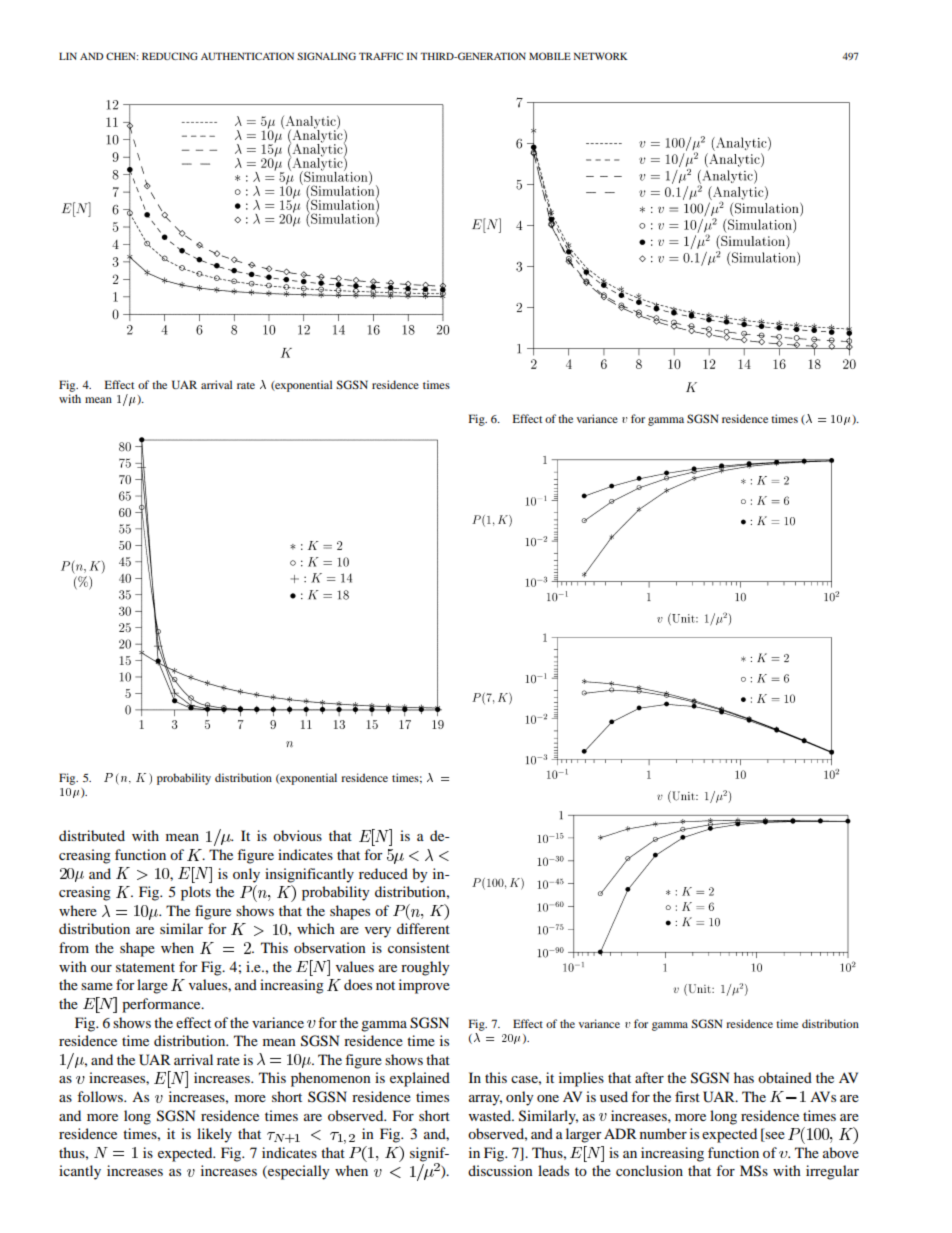  What do you see at coordinates (214, 1135) in the document?
I see `likely` at bounding box center [214, 1135].
